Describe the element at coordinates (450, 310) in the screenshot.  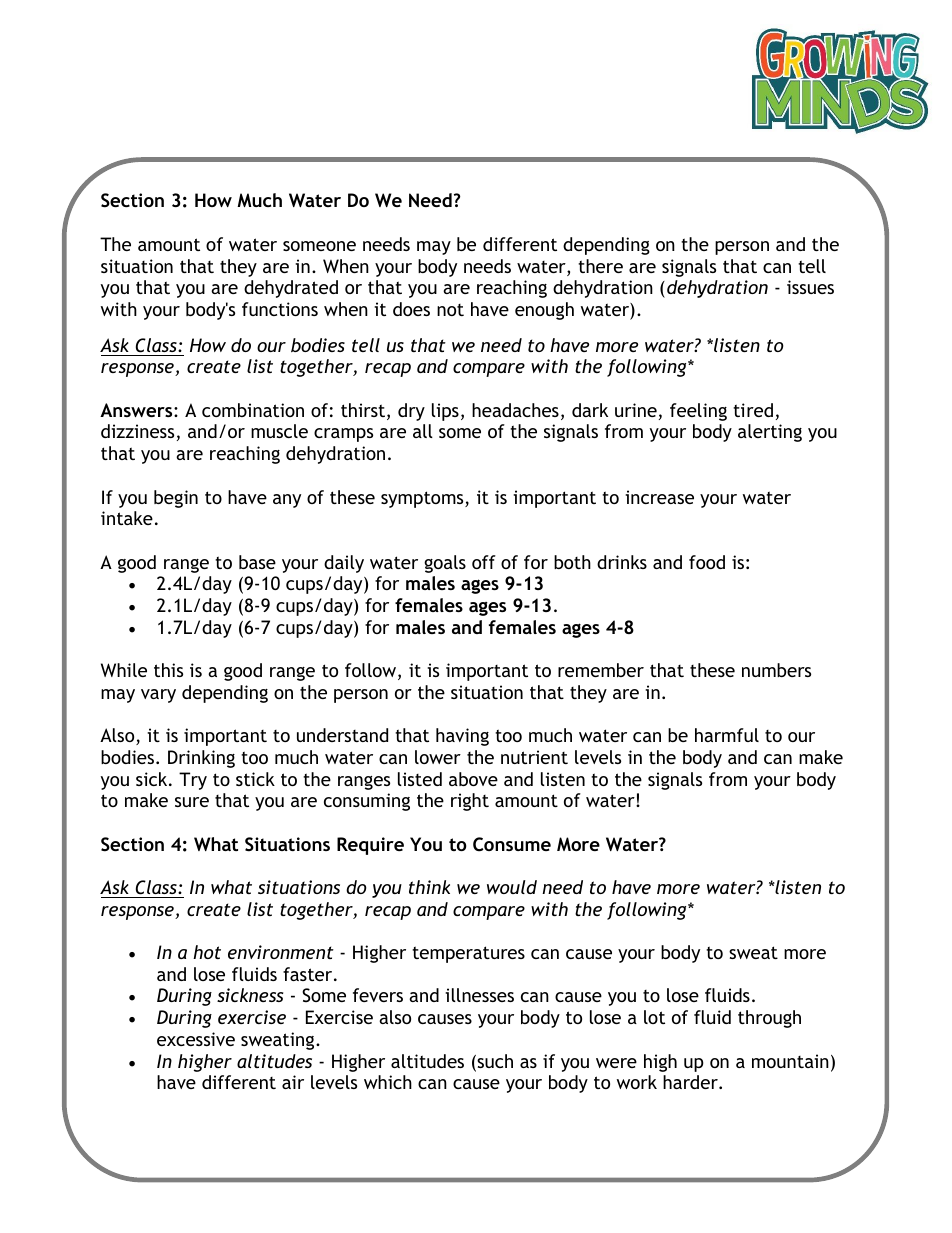
I see `not` at that location.
